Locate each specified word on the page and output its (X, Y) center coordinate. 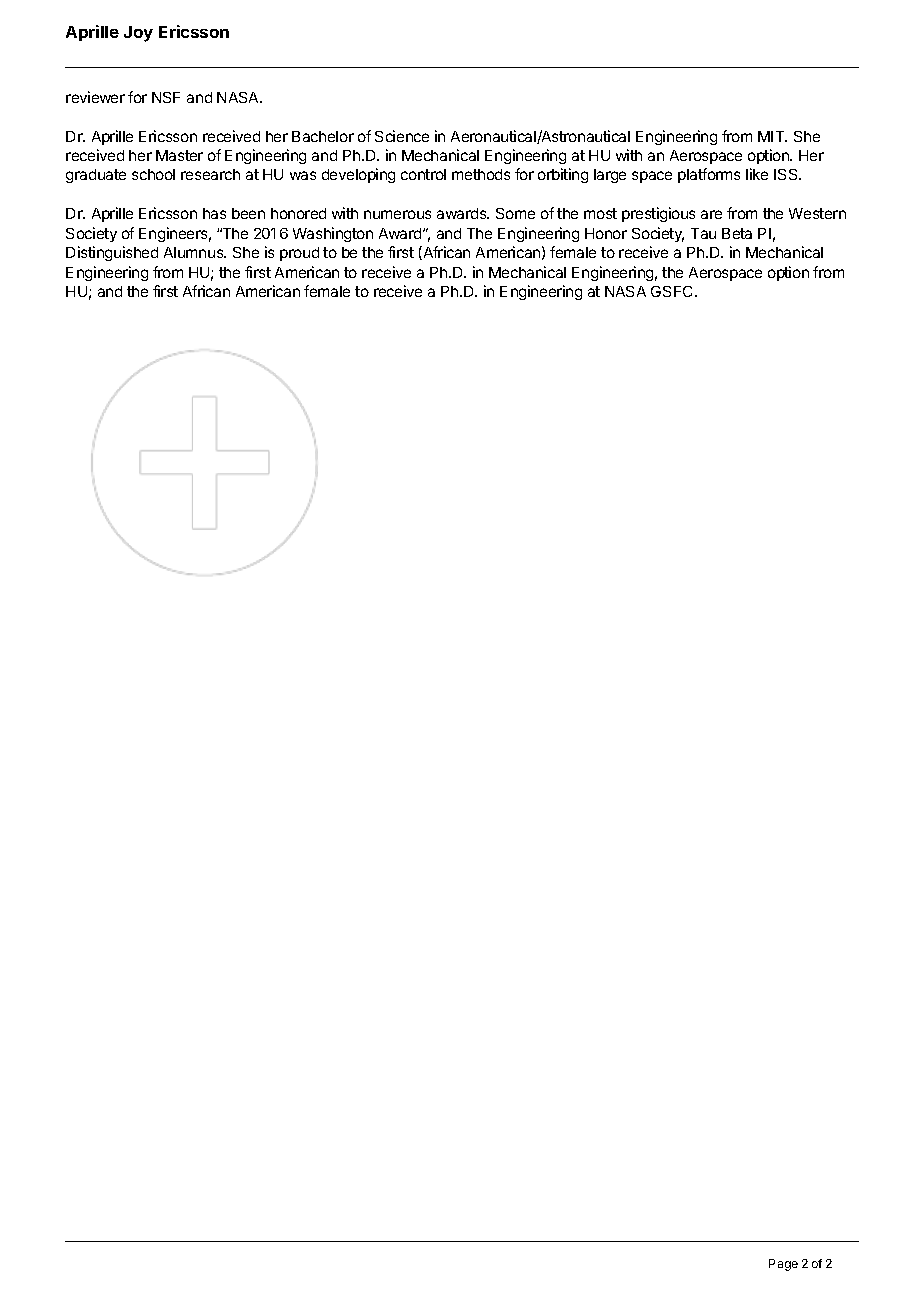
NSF (166, 97)
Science (402, 136)
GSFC (673, 291)
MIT (772, 136)
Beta (737, 233)
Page (783, 1265)
